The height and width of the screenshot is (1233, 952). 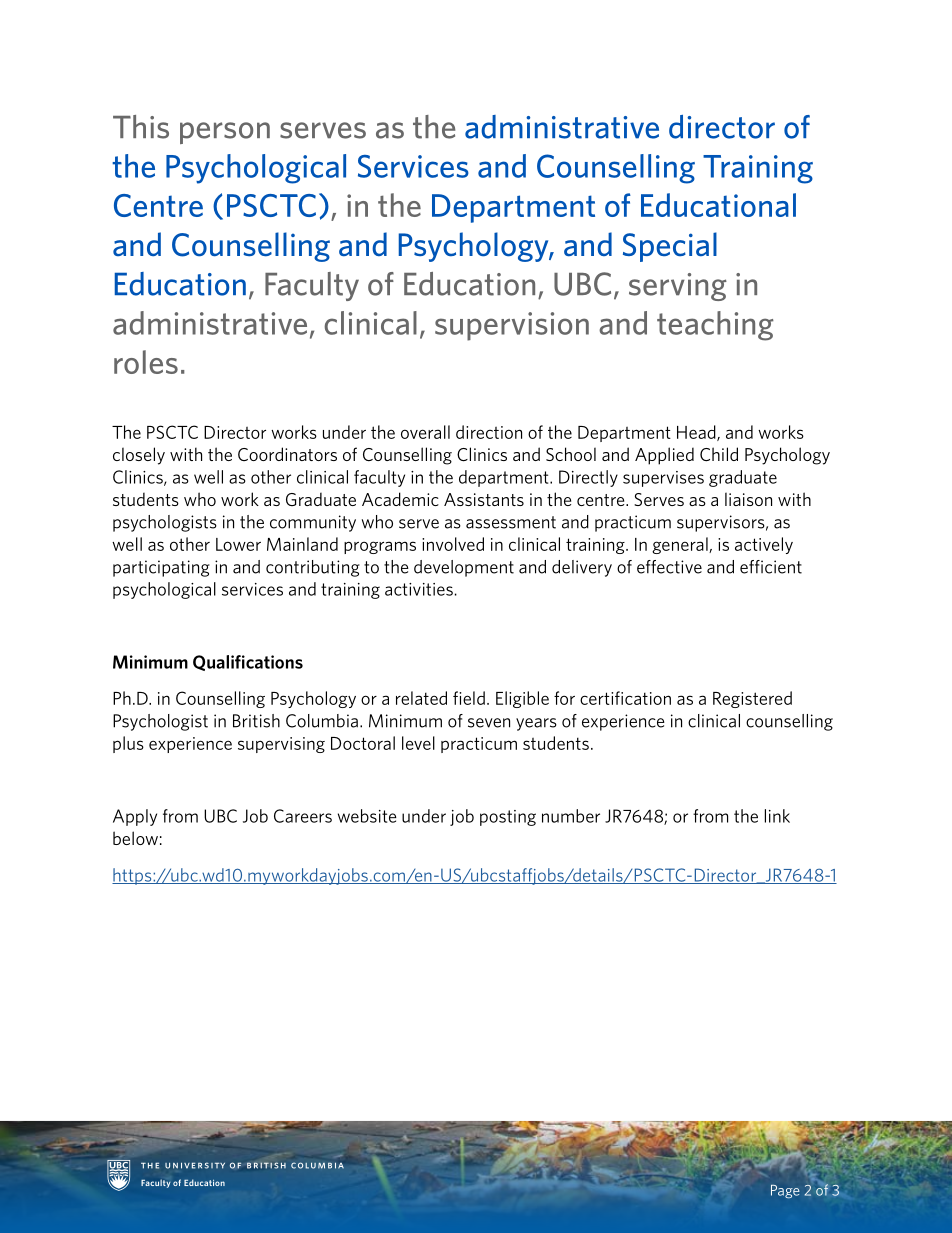 What do you see at coordinates (777, 816) in the screenshot?
I see `link` at bounding box center [777, 816].
